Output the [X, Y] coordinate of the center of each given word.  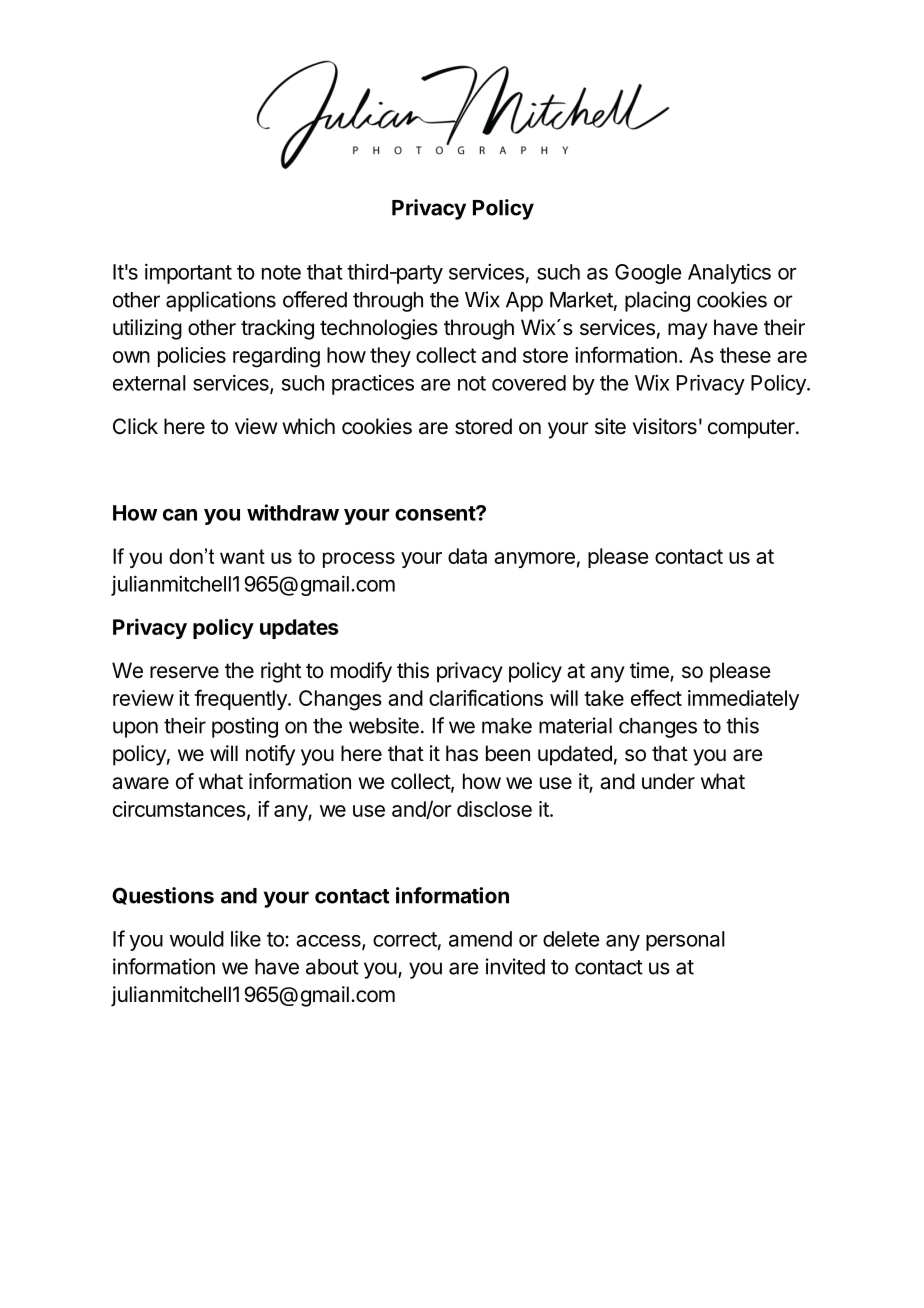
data [467, 556]
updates [299, 629]
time [650, 671]
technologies [379, 329]
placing [657, 301]
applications [221, 301]
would [197, 939]
